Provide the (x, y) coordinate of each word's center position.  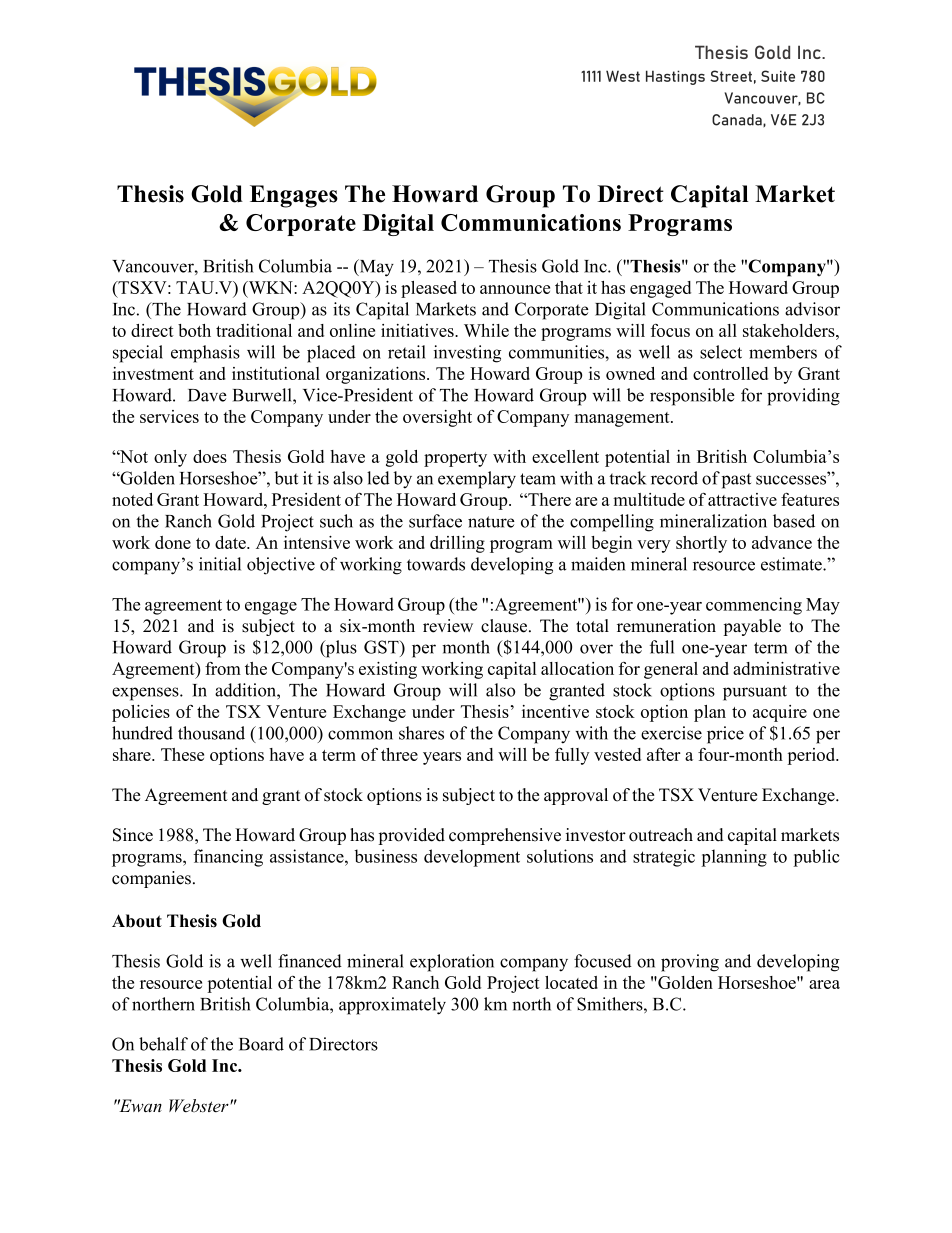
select (721, 352)
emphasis (205, 354)
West (623, 76)
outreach (661, 835)
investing (467, 354)
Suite (778, 76)
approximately (392, 1006)
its (341, 309)
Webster (200, 1106)
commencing (754, 606)
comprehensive (505, 836)
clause (505, 626)
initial (220, 564)
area (824, 984)
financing (228, 858)
